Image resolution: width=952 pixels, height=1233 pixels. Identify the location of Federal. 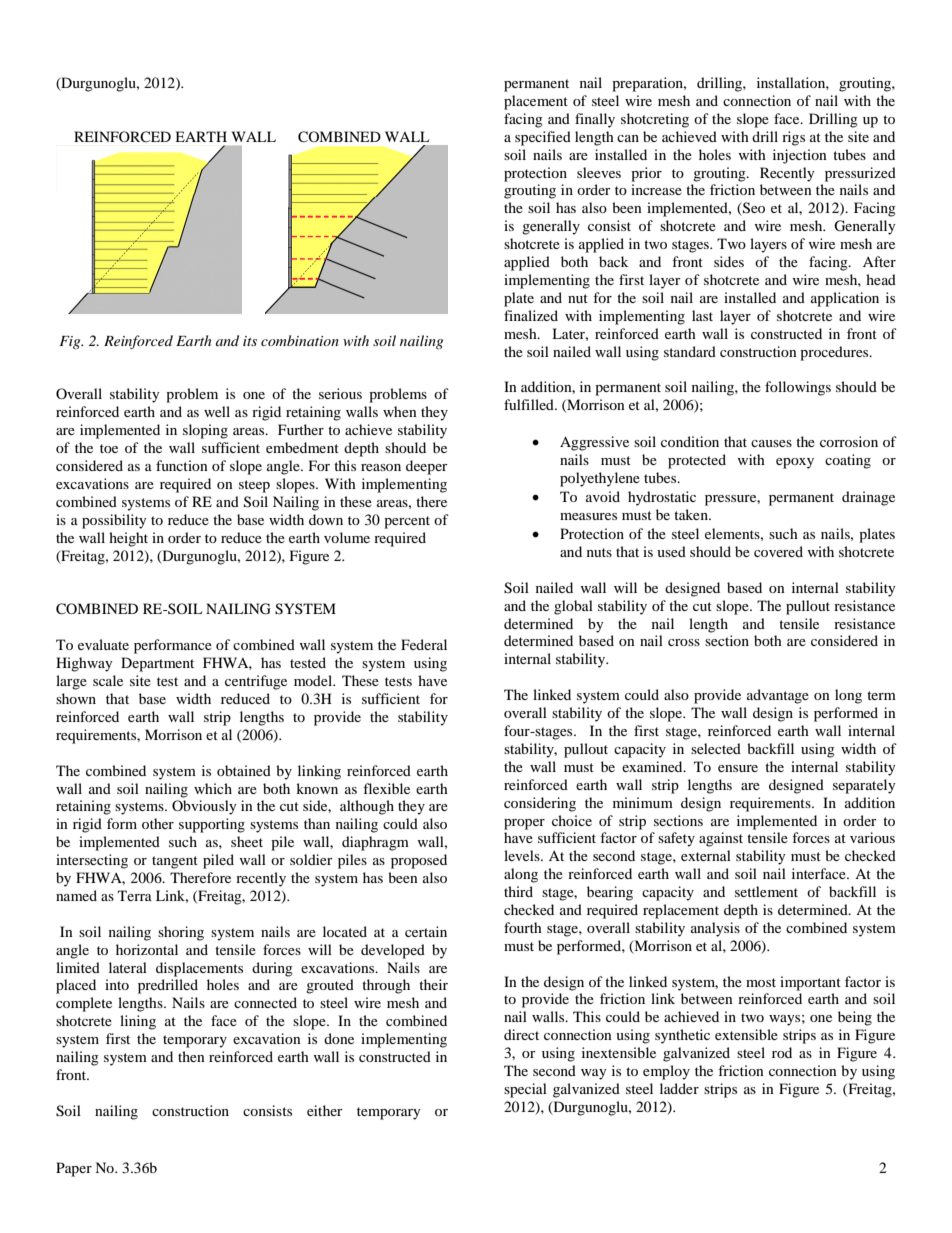
(424, 644).
